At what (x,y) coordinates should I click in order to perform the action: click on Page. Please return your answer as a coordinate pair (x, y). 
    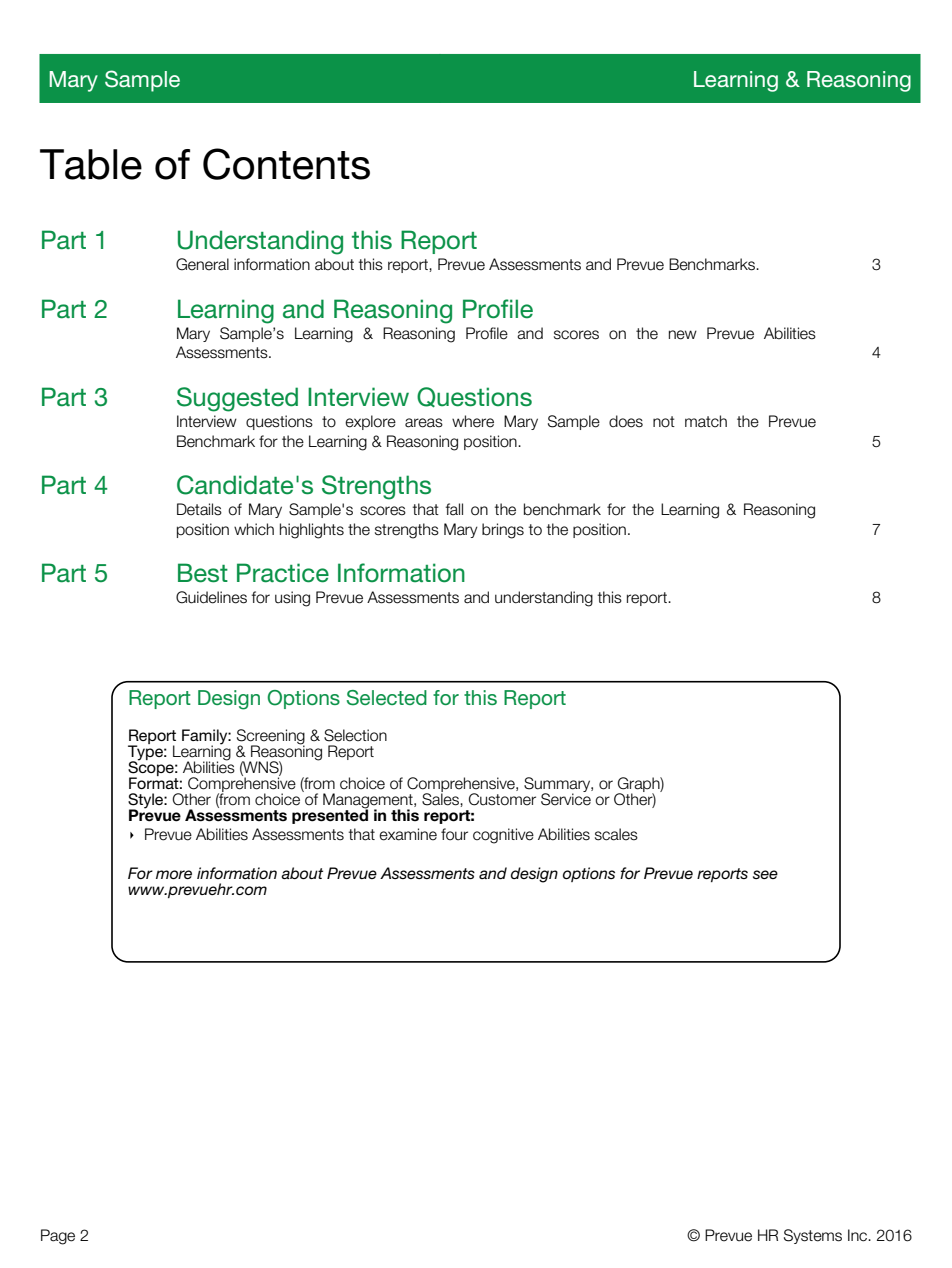
    Looking at the image, I should click on (58, 1237).
